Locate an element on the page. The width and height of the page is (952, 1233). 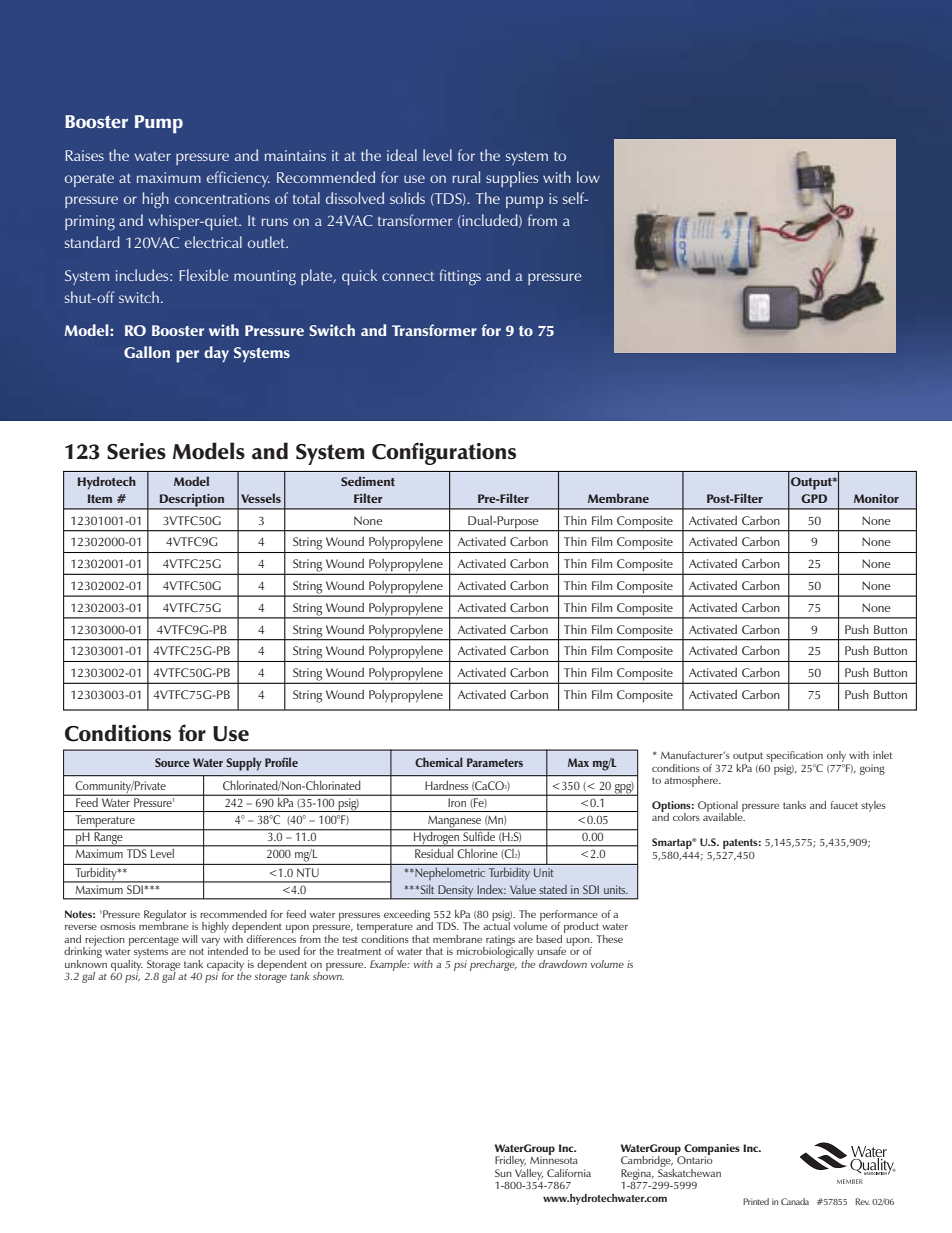
Item is located at coordinates (100, 498).
